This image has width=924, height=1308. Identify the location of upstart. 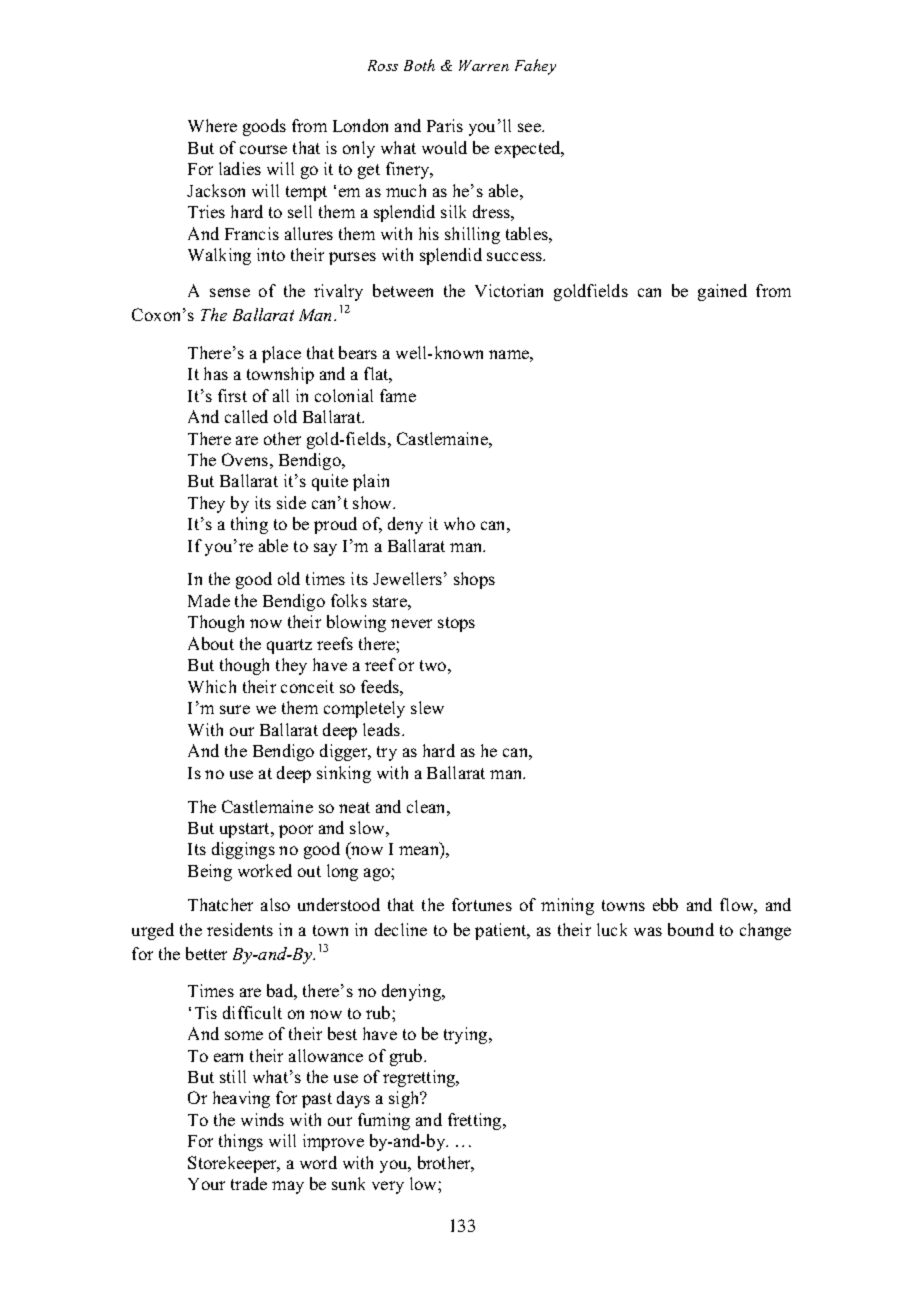
(246, 830).
